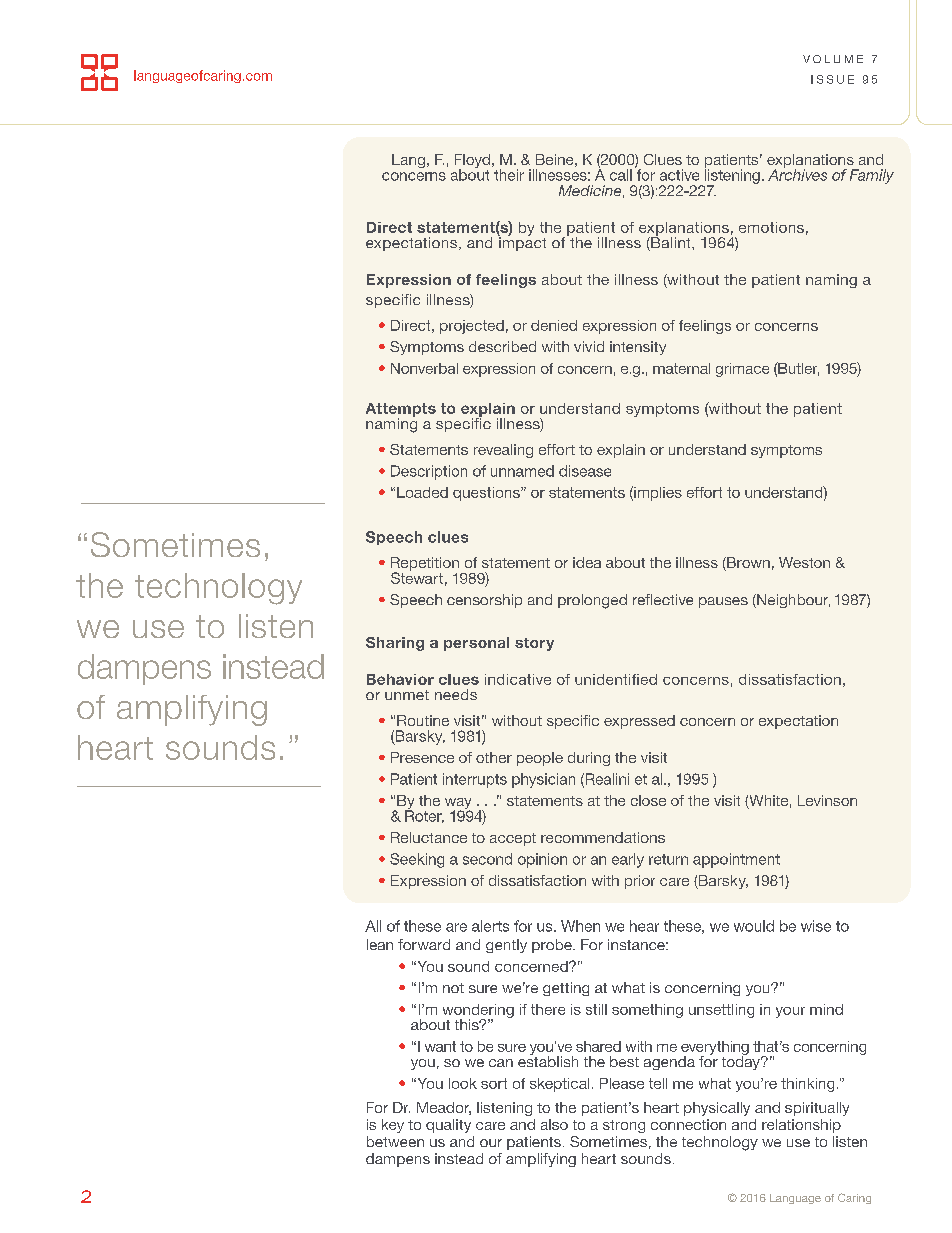 This screenshot has width=952, height=1233. I want to click on emotions, so click(771, 227).
